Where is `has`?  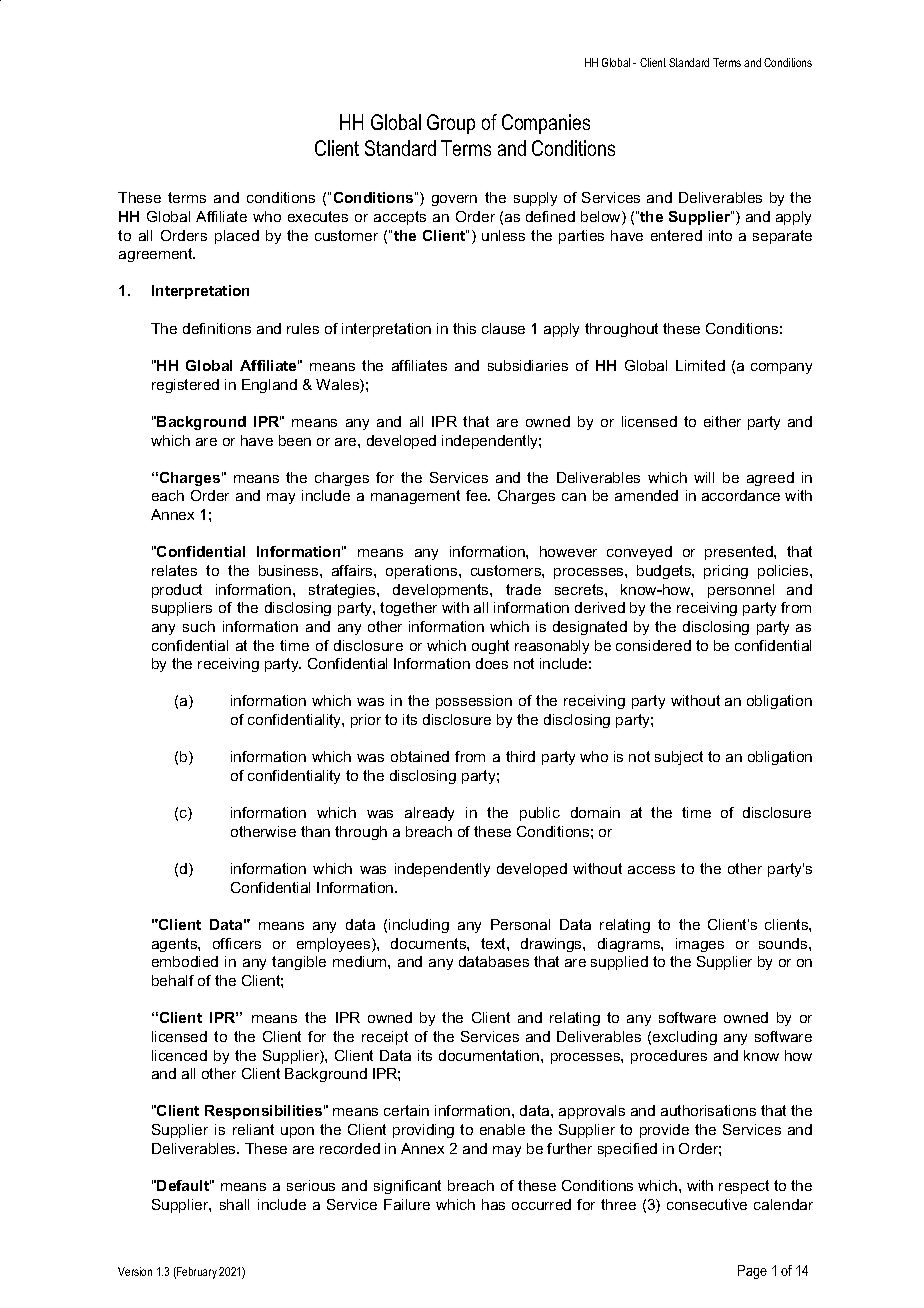 has is located at coordinates (493, 1204).
